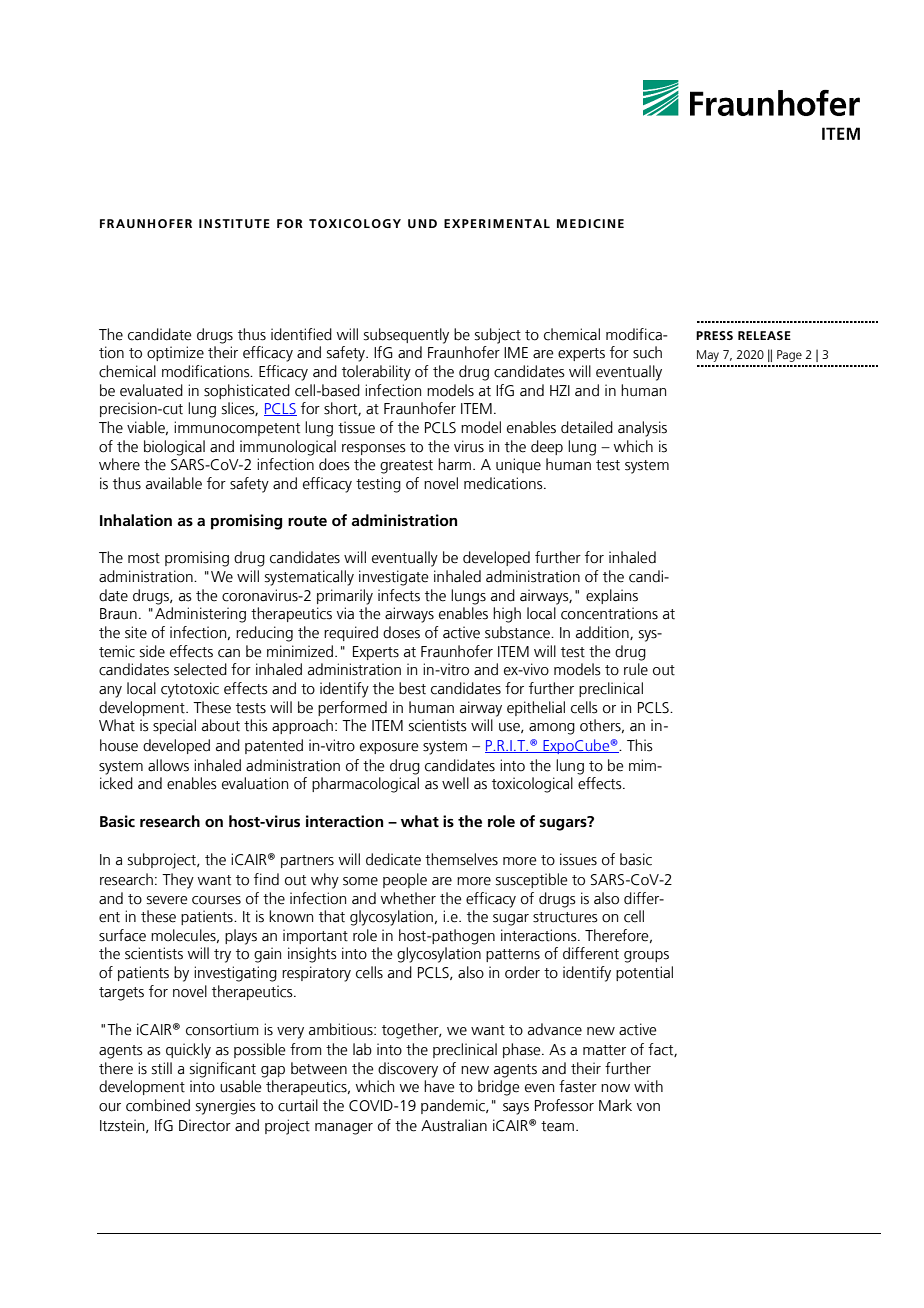 Image resolution: width=924 pixels, height=1308 pixels. I want to click on combined, so click(158, 1105).
